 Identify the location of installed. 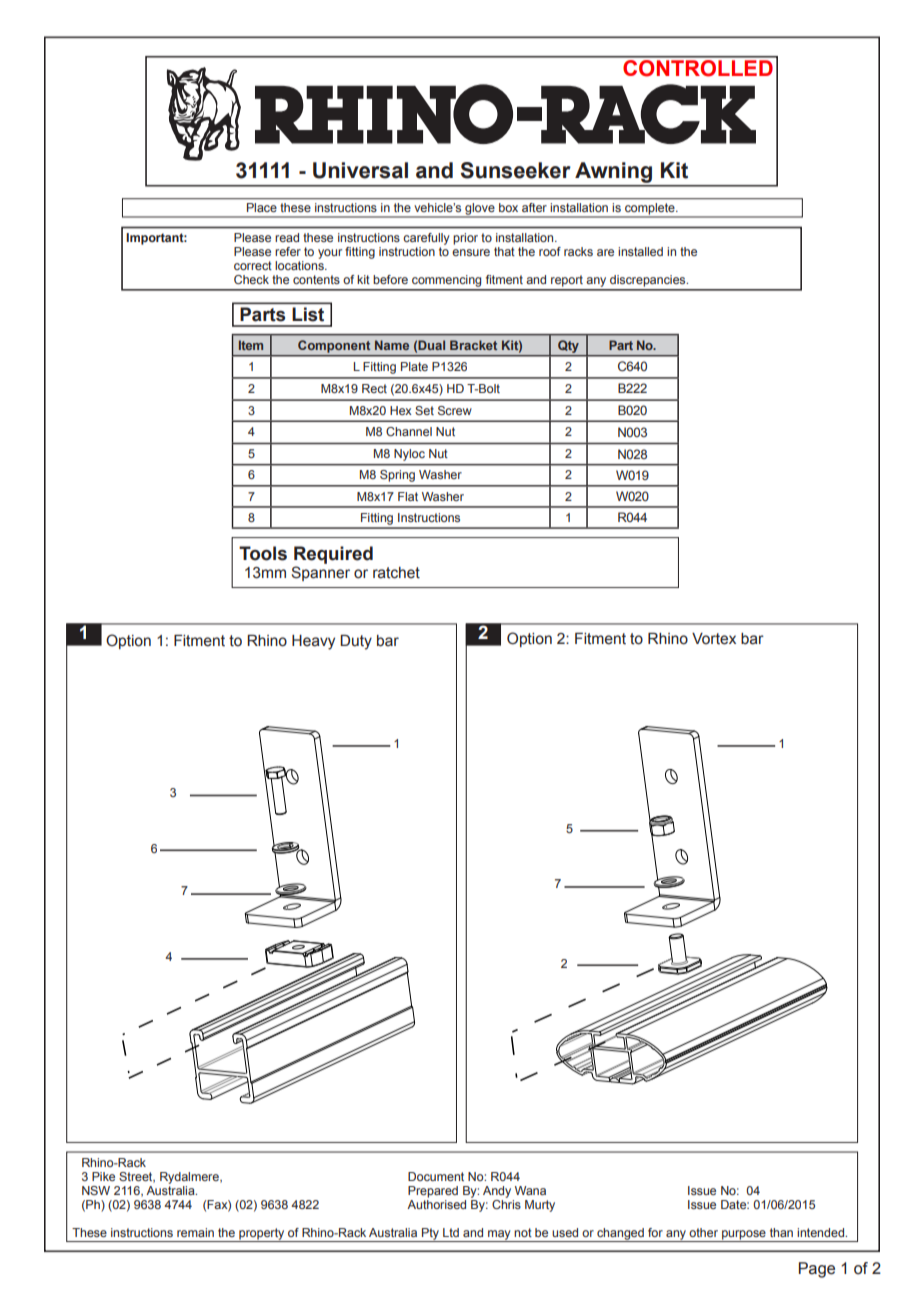
(640, 251).
